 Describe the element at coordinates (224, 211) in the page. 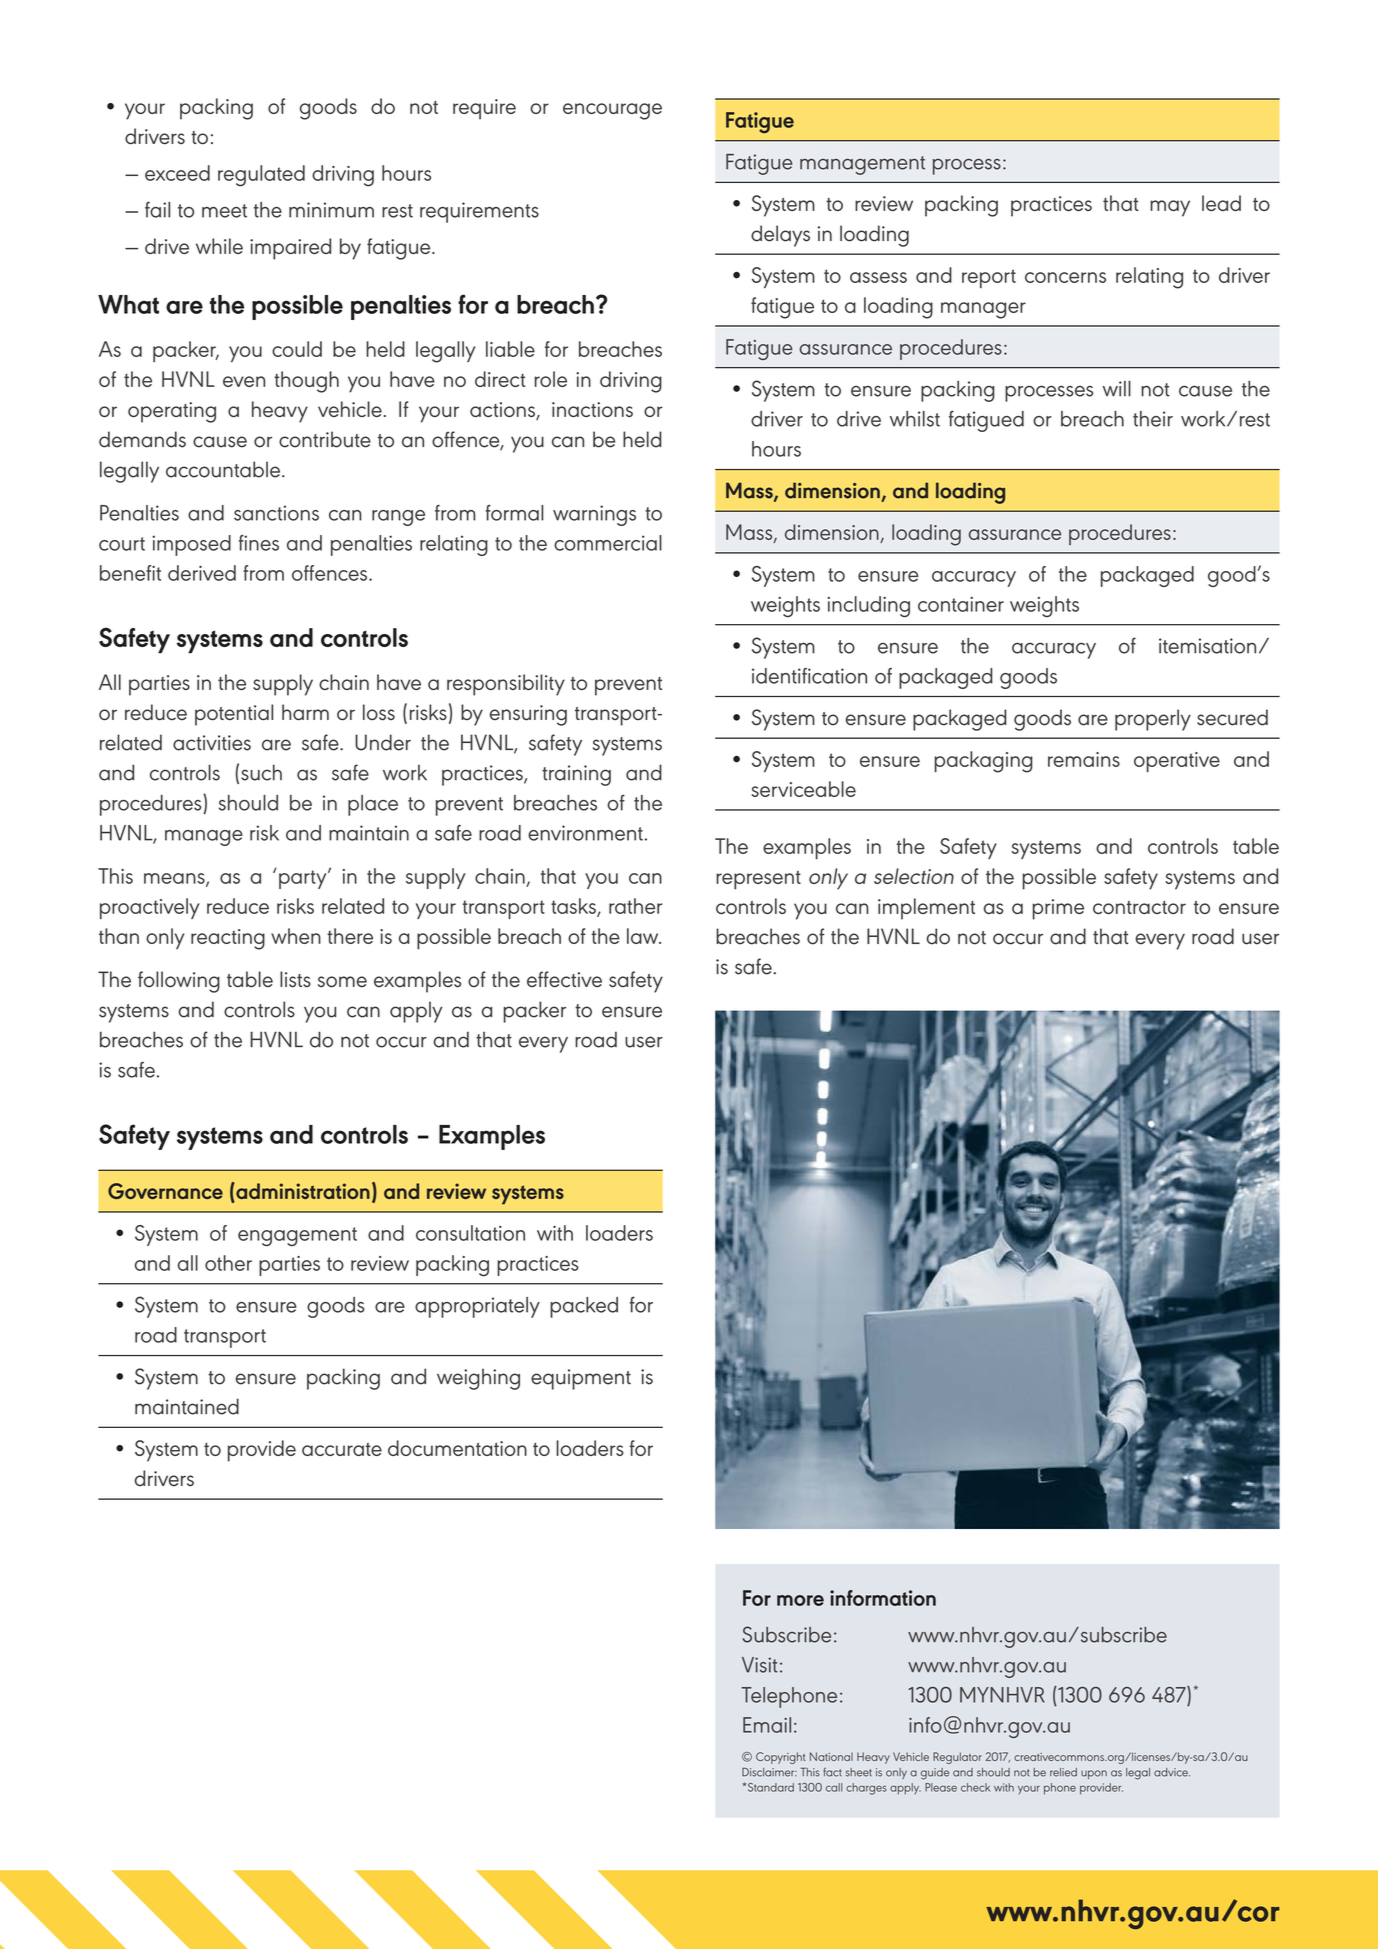

I see `meet` at that location.
